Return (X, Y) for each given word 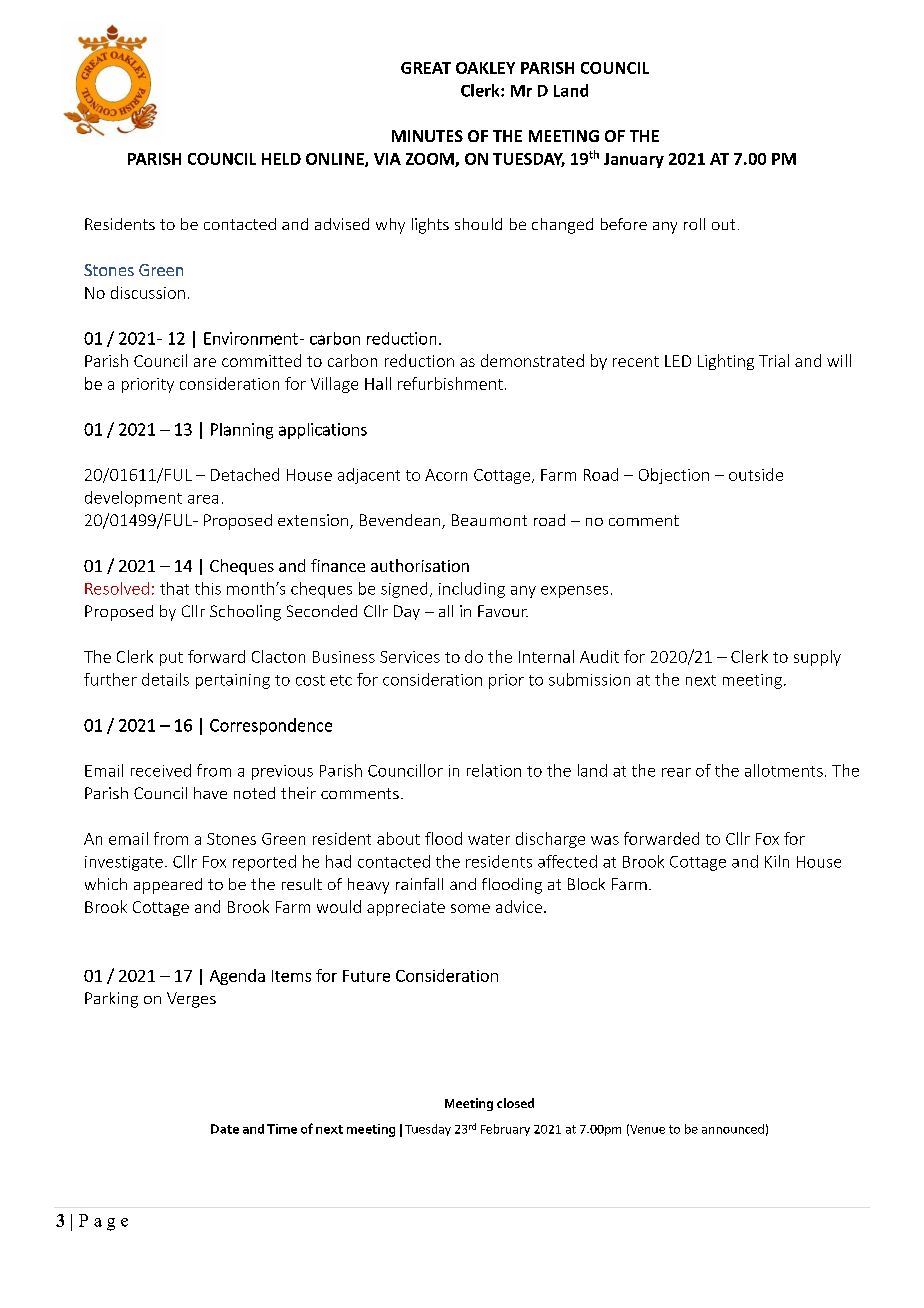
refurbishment (450, 383)
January (634, 160)
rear (676, 772)
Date (225, 1129)
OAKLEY (485, 68)
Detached (245, 474)
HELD (281, 159)
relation (494, 770)
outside (756, 474)
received (161, 770)
